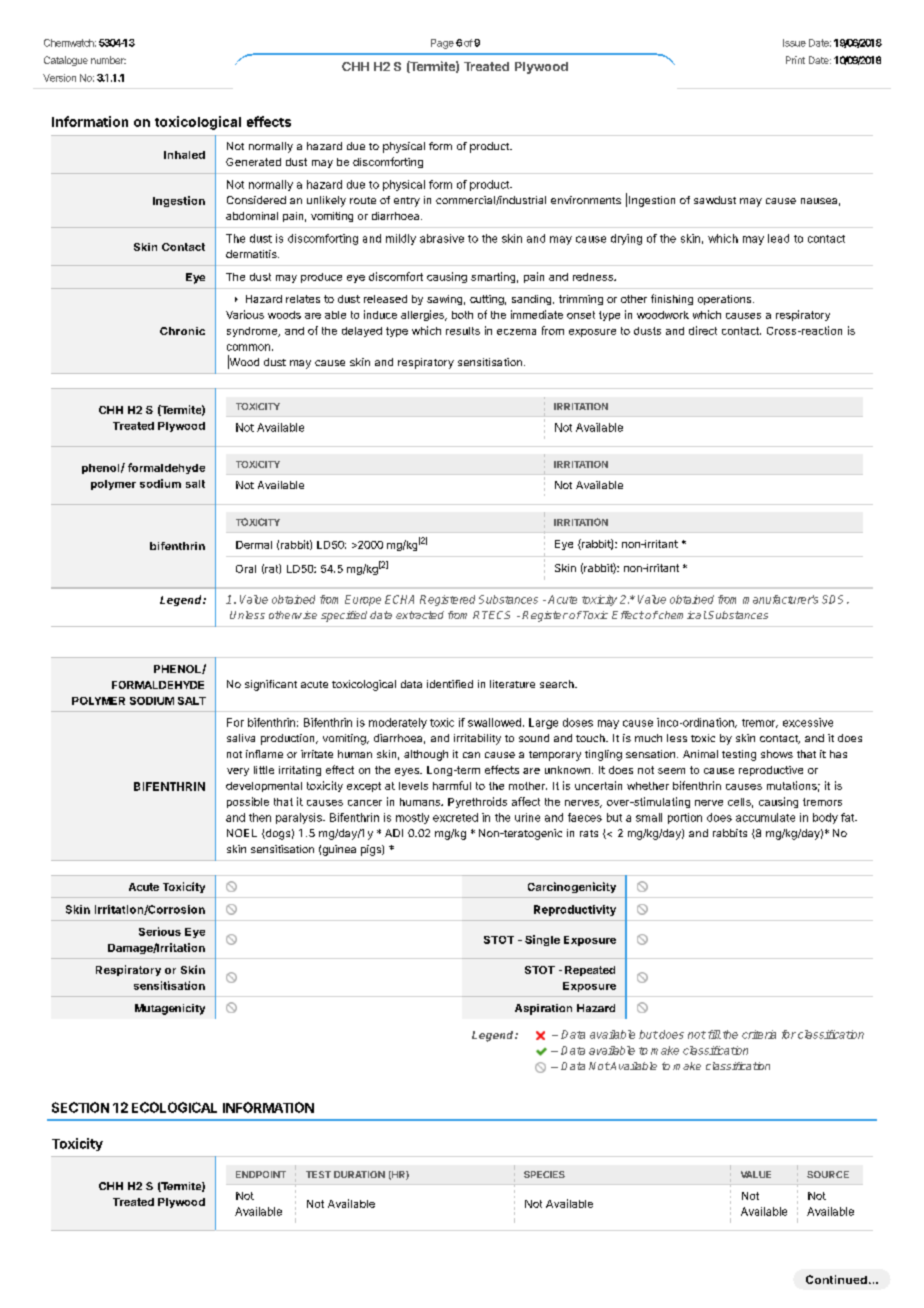 Image resolution: width=924 pixels, height=1308 pixels. What do you see at coordinates (160, 931) in the screenshot?
I see `Serious` at bounding box center [160, 931].
